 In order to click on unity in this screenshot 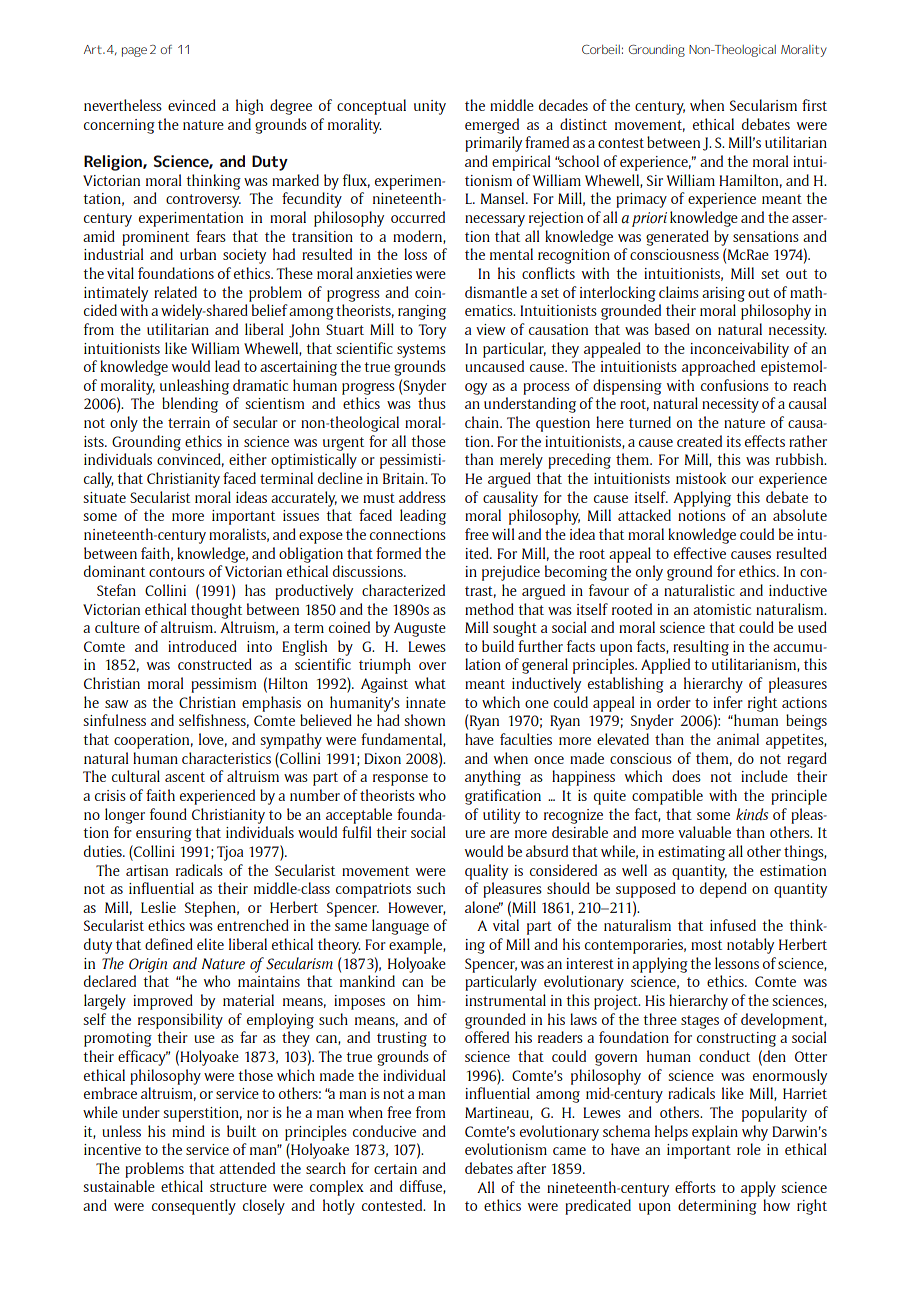, I will do `click(430, 107)`.
